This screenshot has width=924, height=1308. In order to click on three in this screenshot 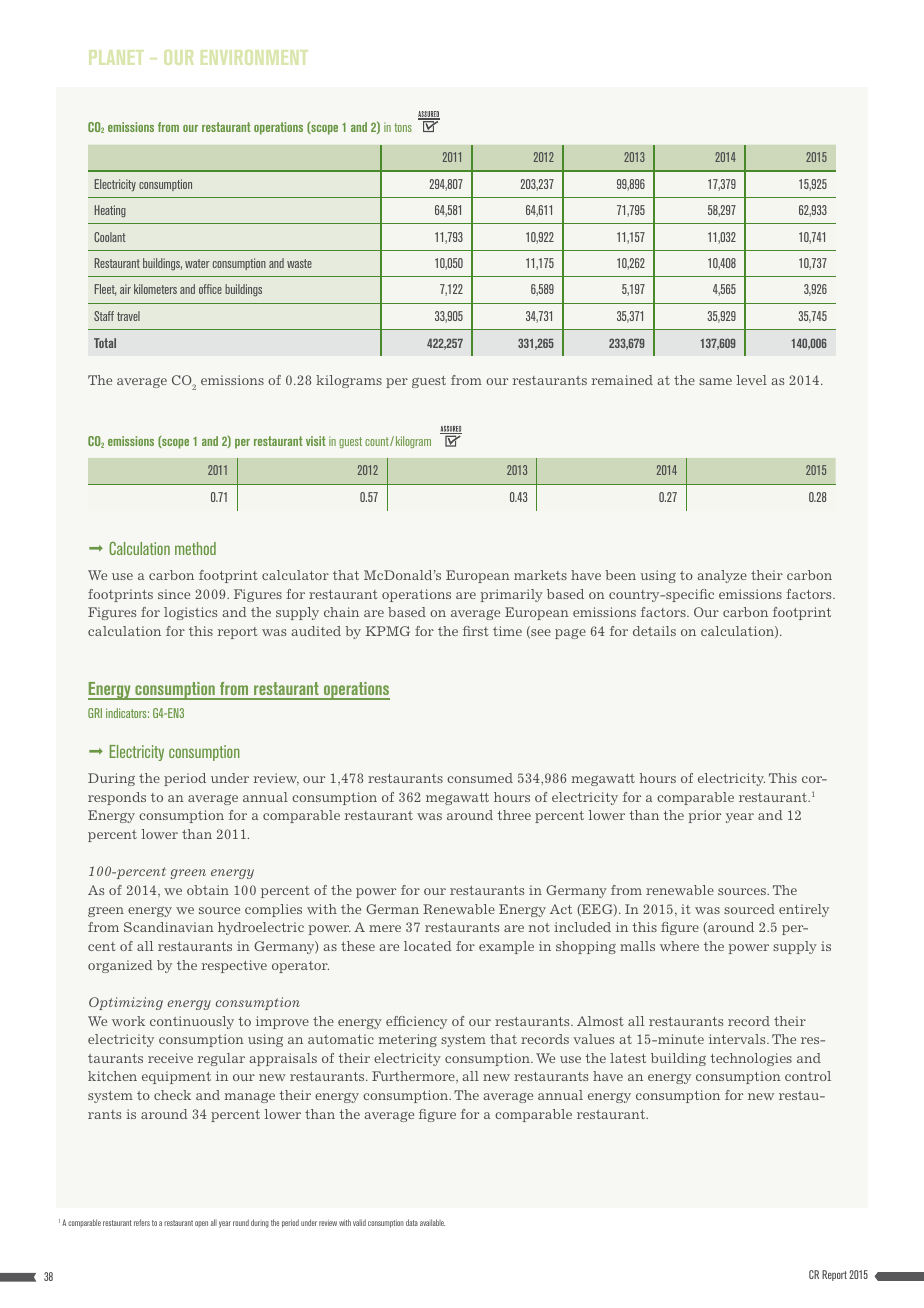, I will do `click(514, 815)`.
